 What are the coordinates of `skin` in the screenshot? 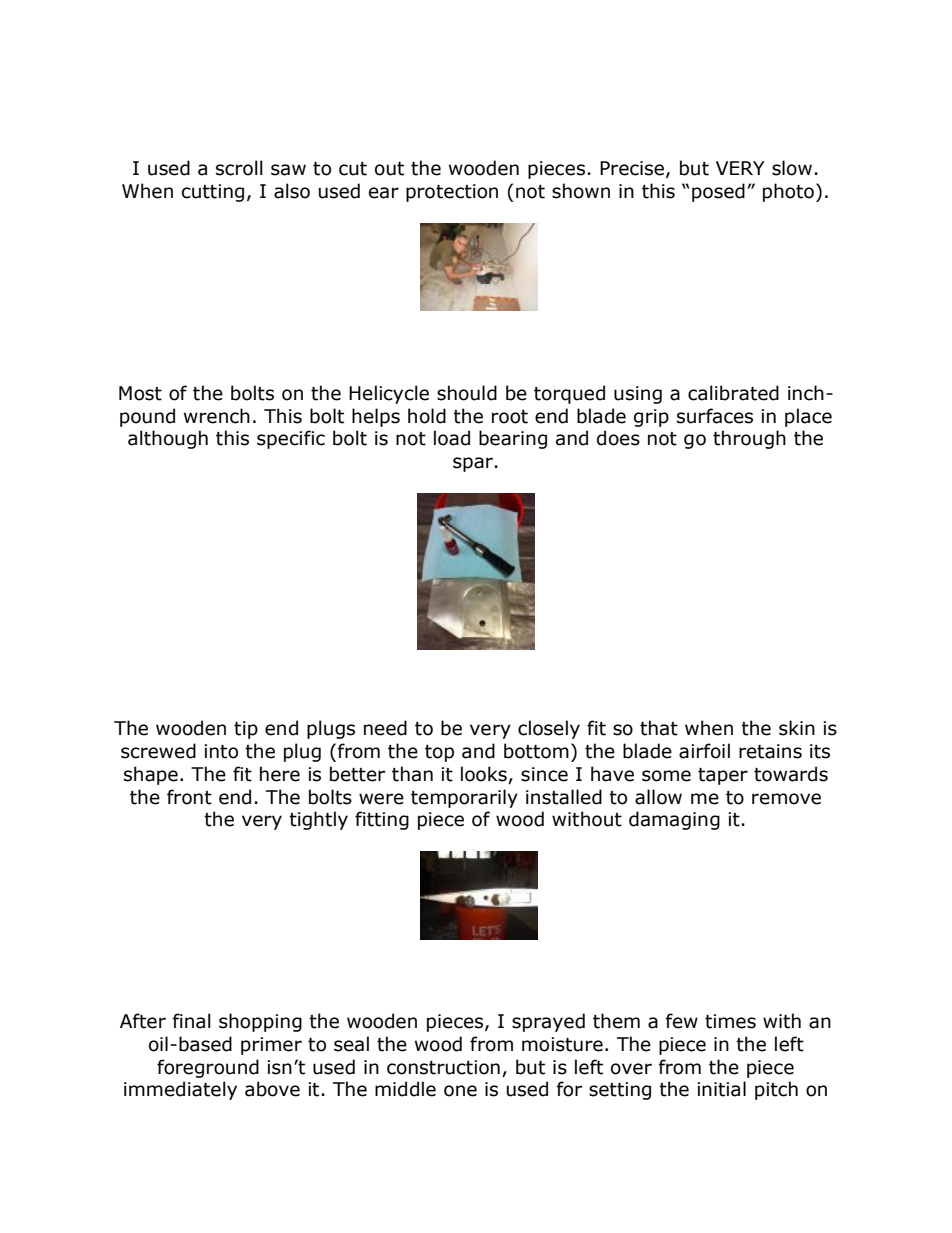 It's located at (797, 728).
